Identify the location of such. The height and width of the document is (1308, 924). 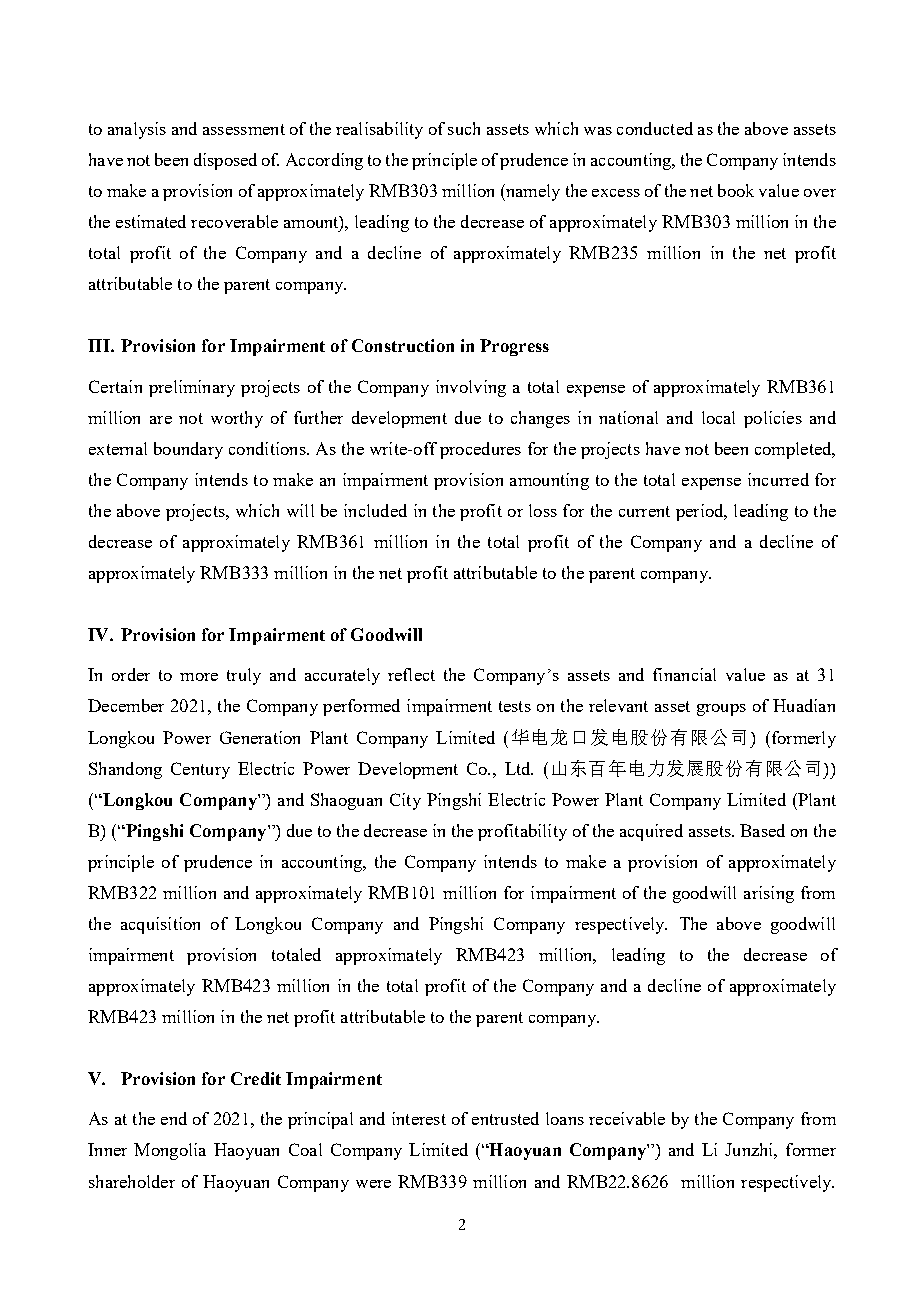
(464, 128).
